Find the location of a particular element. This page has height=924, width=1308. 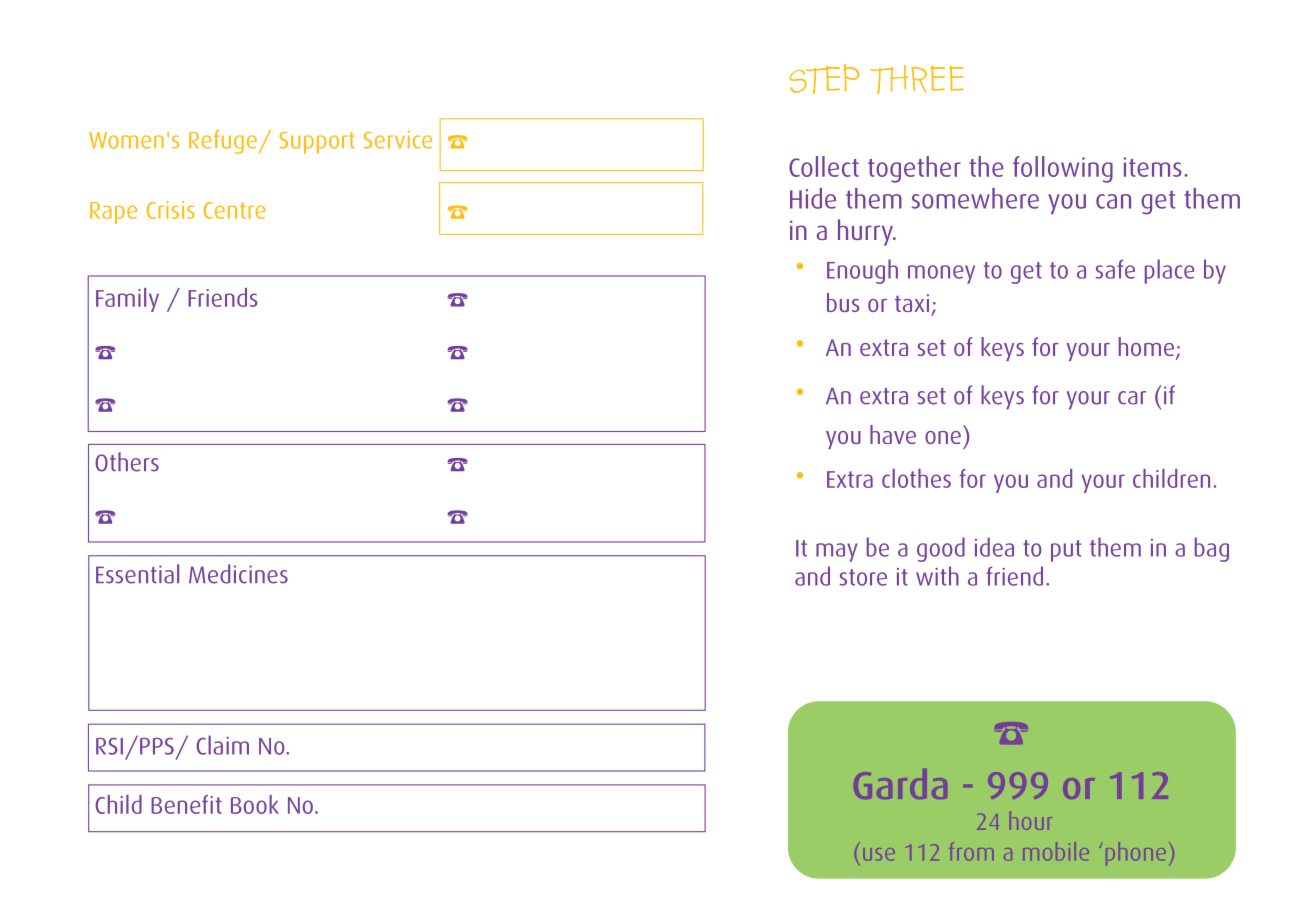

Enough is located at coordinates (862, 271).
